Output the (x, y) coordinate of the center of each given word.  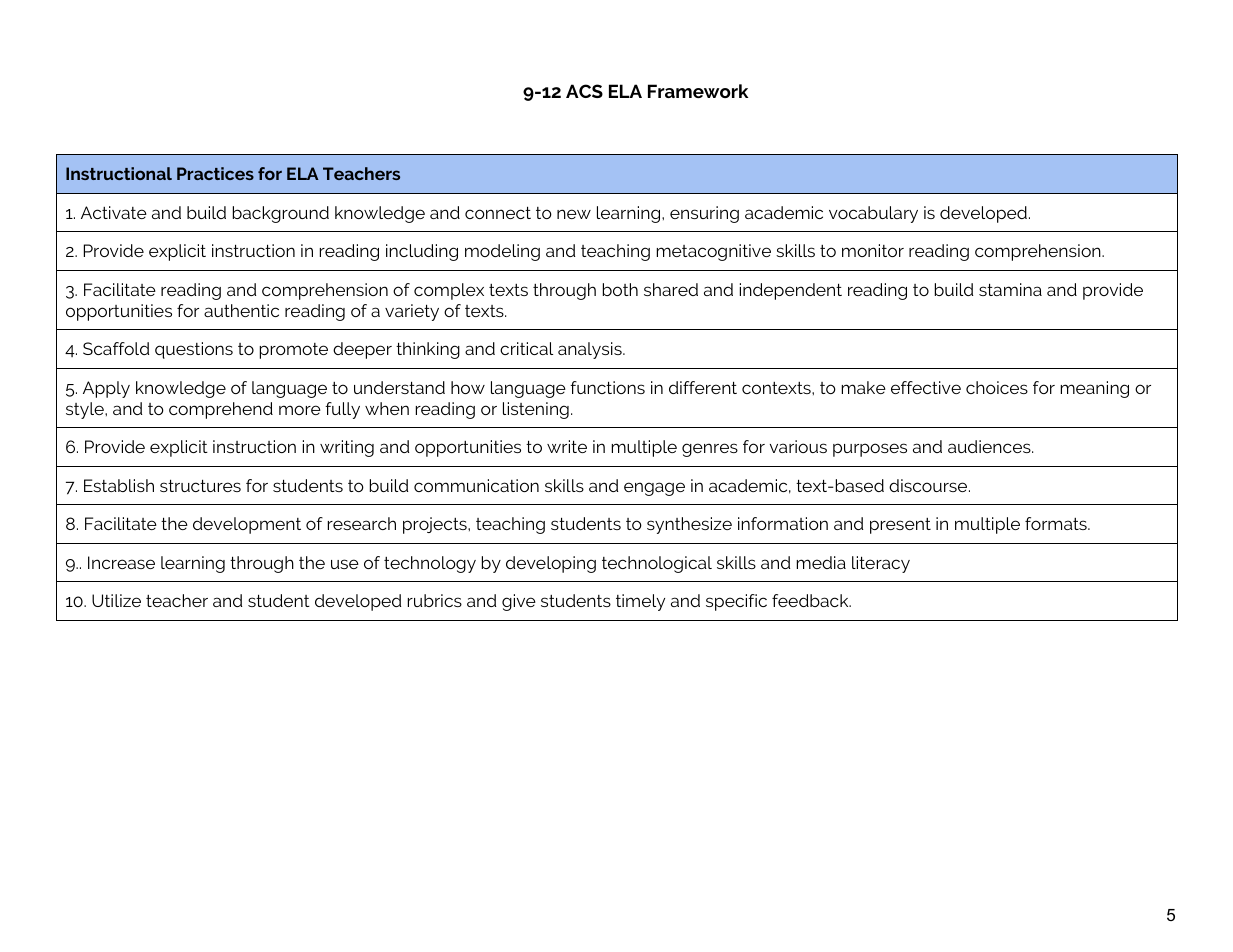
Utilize (116, 600)
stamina (1010, 289)
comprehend (221, 410)
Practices (215, 173)
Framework (698, 91)
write (567, 446)
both (620, 289)
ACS (584, 91)
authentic (241, 310)
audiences (990, 446)
